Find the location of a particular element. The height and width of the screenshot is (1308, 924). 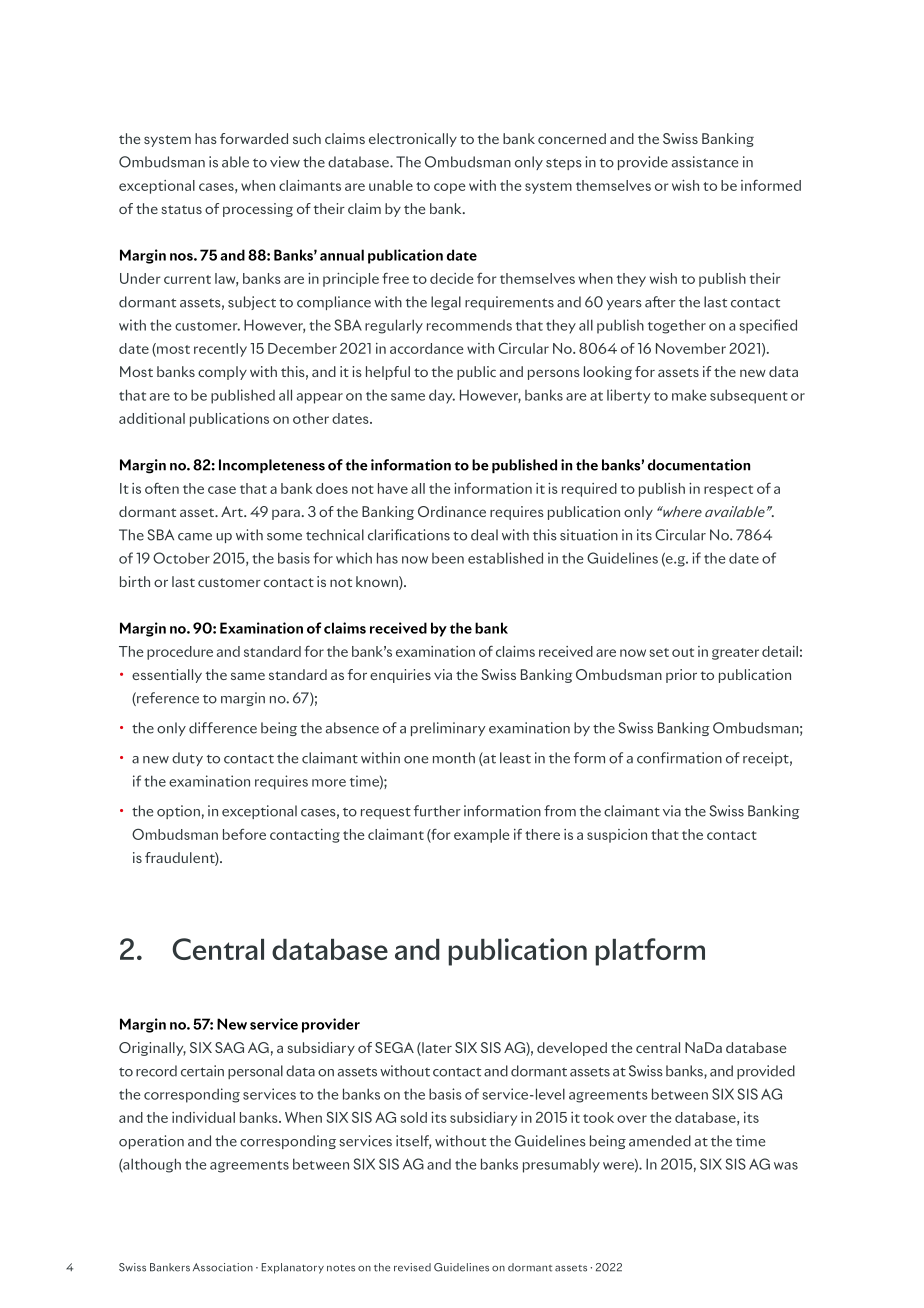

difference is located at coordinates (223, 728).
